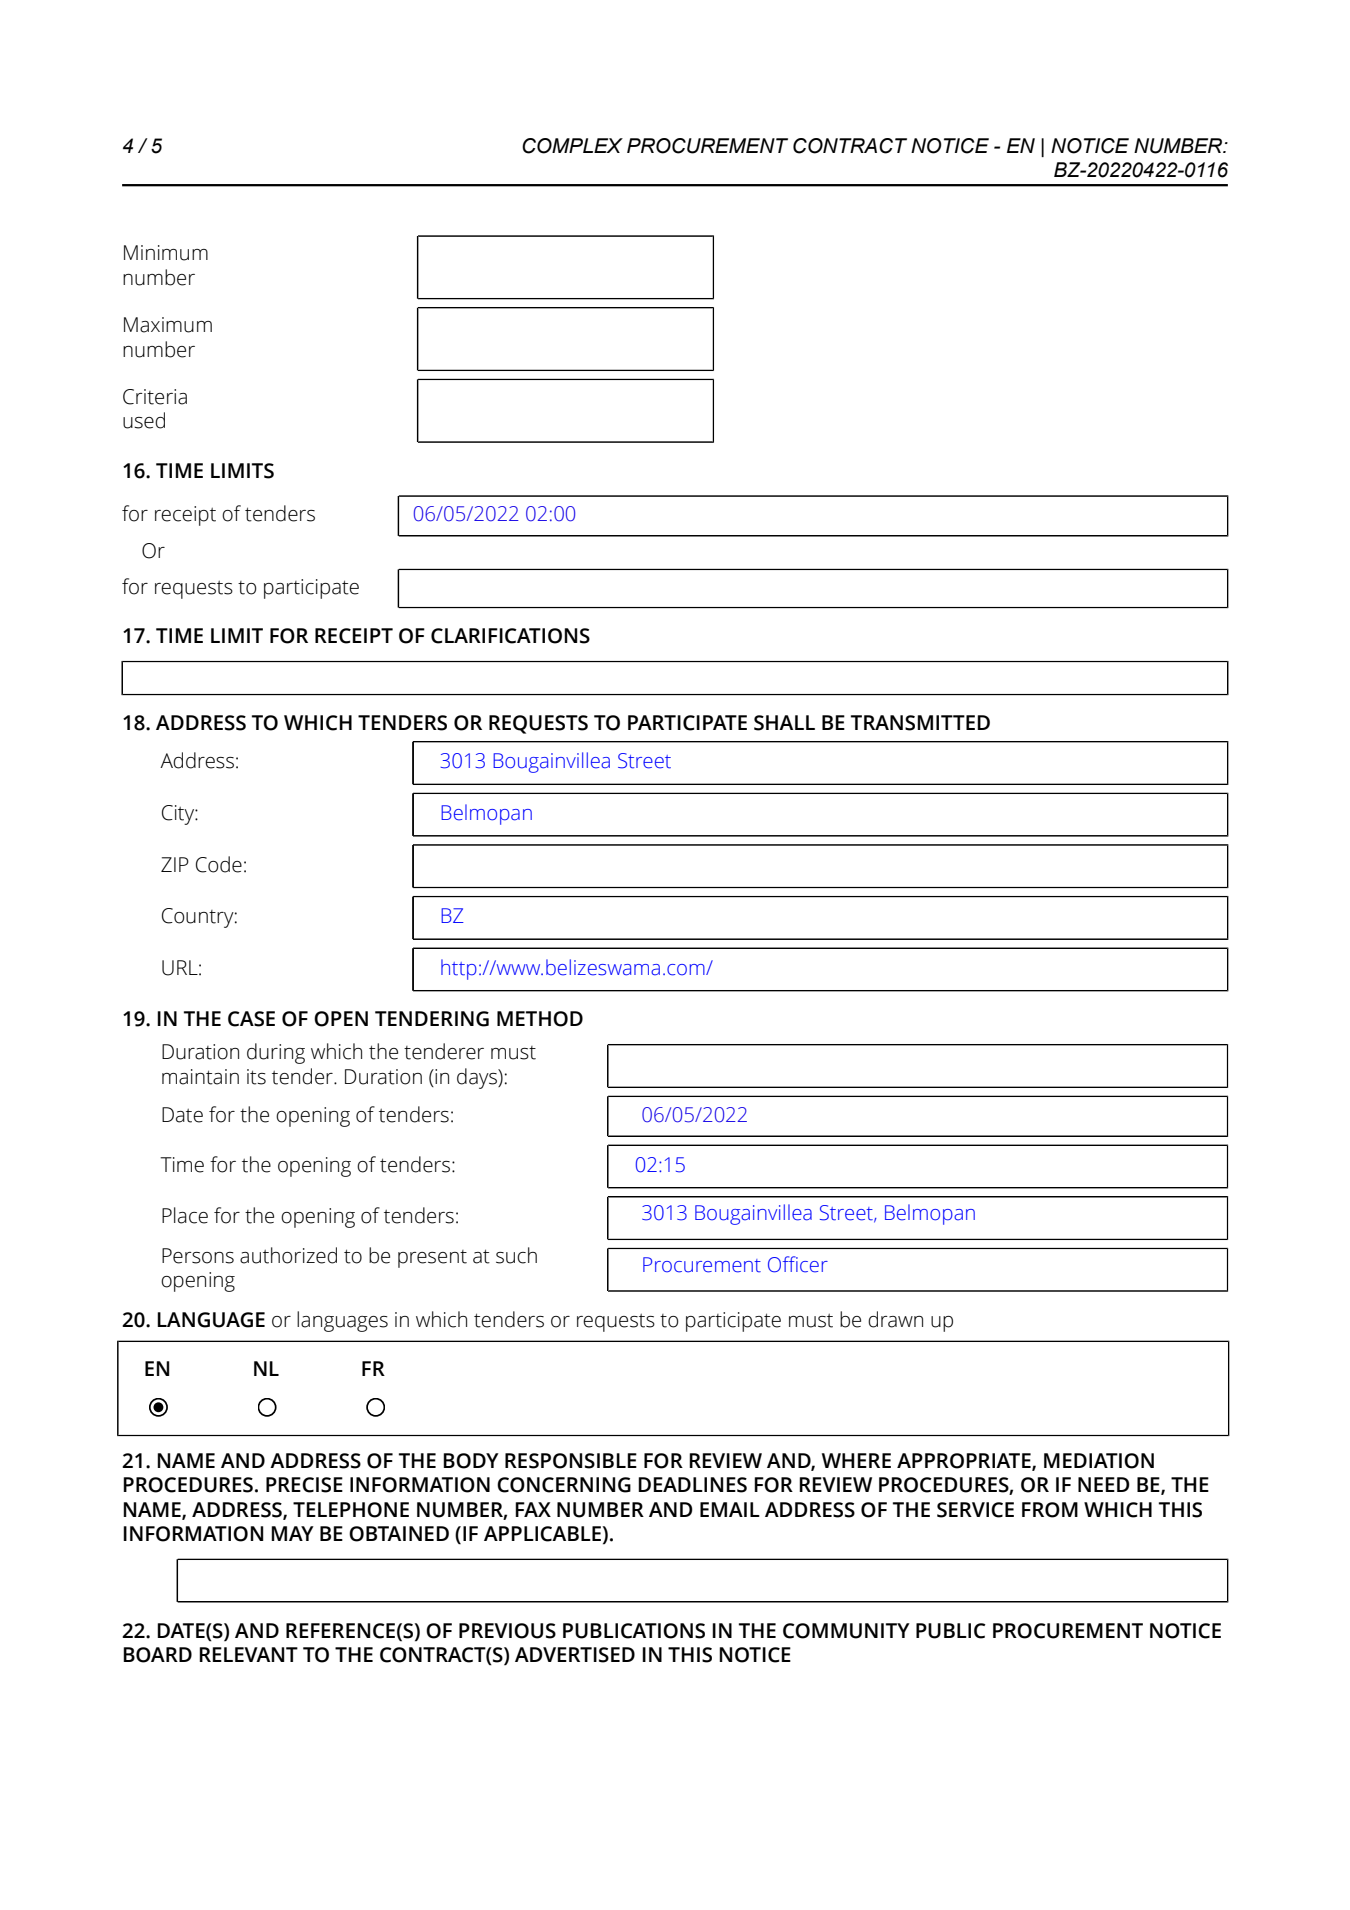 The width and height of the page is (1350, 1910). I want to click on TRANSMITTED, so click(920, 723).
